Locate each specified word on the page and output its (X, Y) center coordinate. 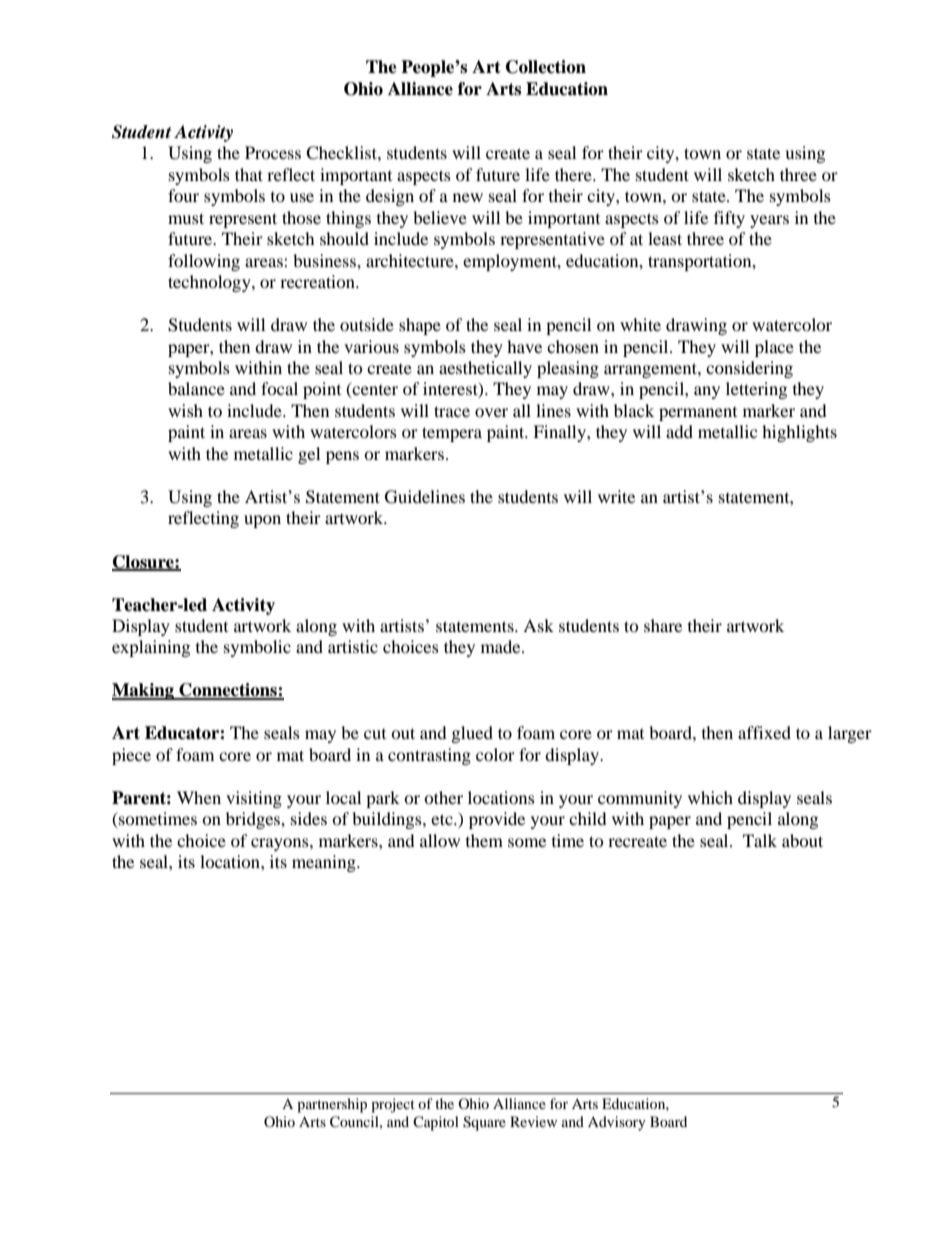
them (484, 840)
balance (196, 388)
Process (273, 152)
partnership (332, 1105)
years (769, 221)
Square (484, 1123)
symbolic (257, 648)
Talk (760, 840)
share (663, 625)
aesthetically (485, 369)
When (199, 797)
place (774, 348)
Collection (546, 67)
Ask (538, 625)
